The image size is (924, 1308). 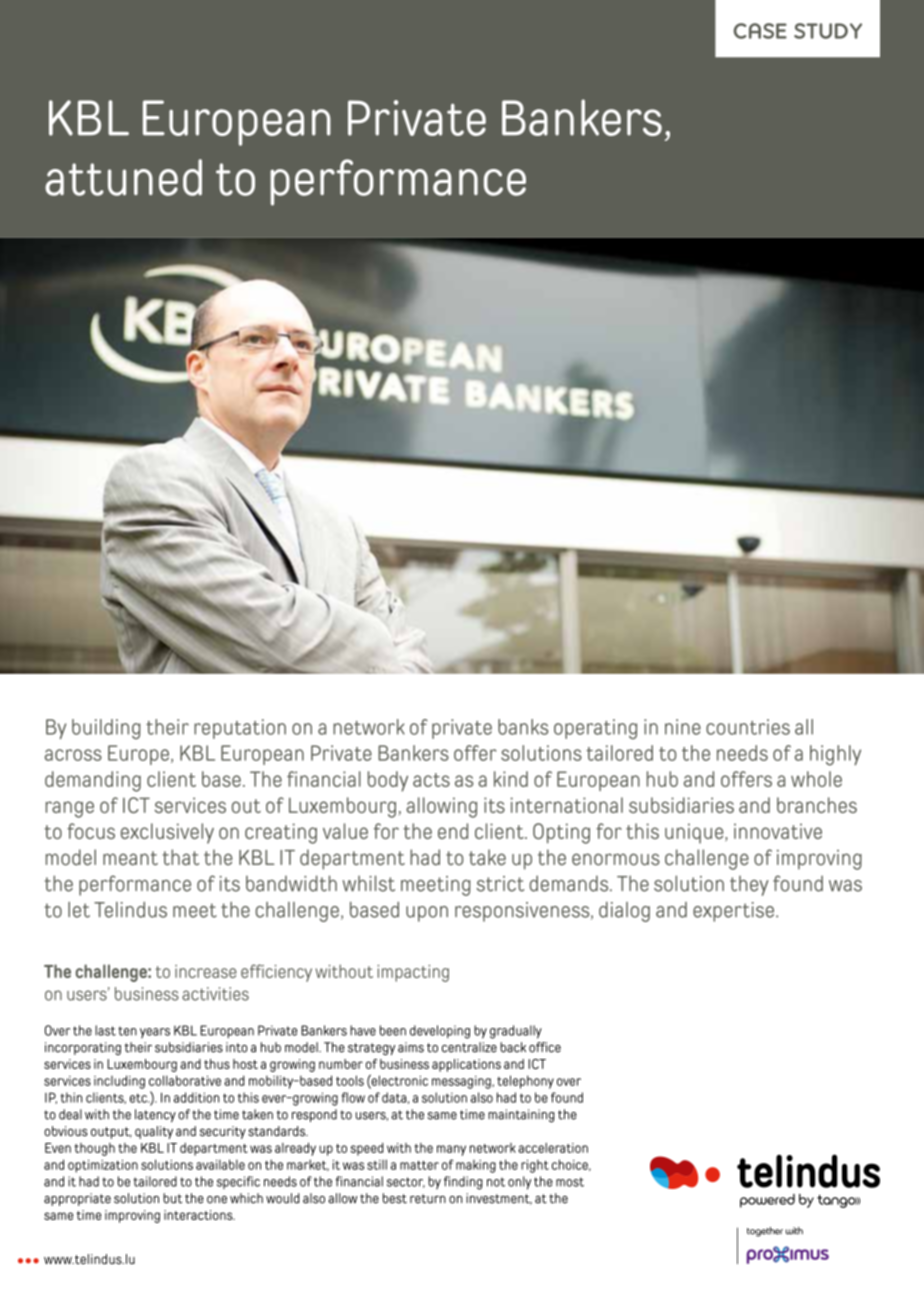 I want to click on STUDY, so click(x=828, y=31).
